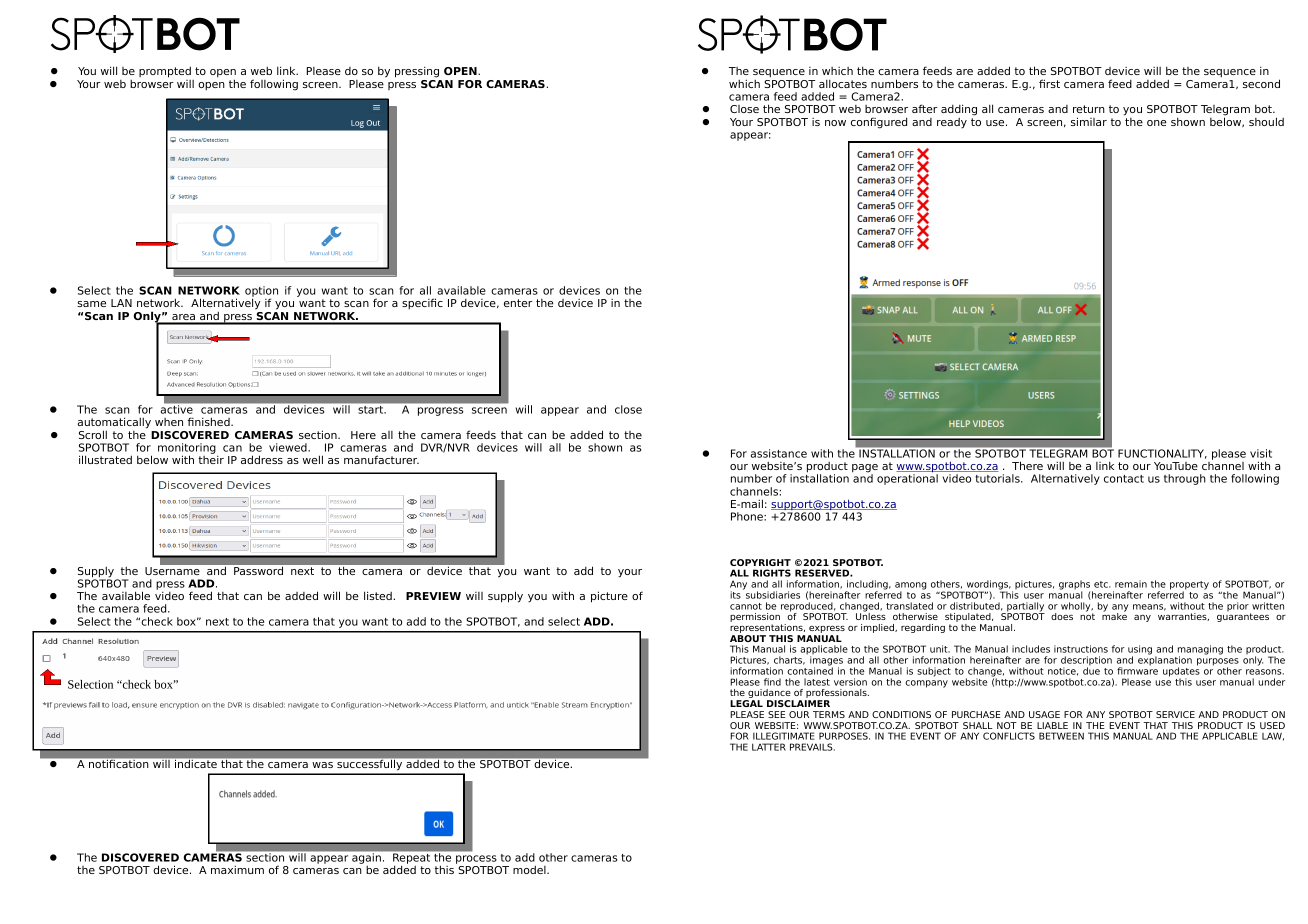 This document has height=924, width=1308. I want to click on SERVICE, so click(1175, 714).
